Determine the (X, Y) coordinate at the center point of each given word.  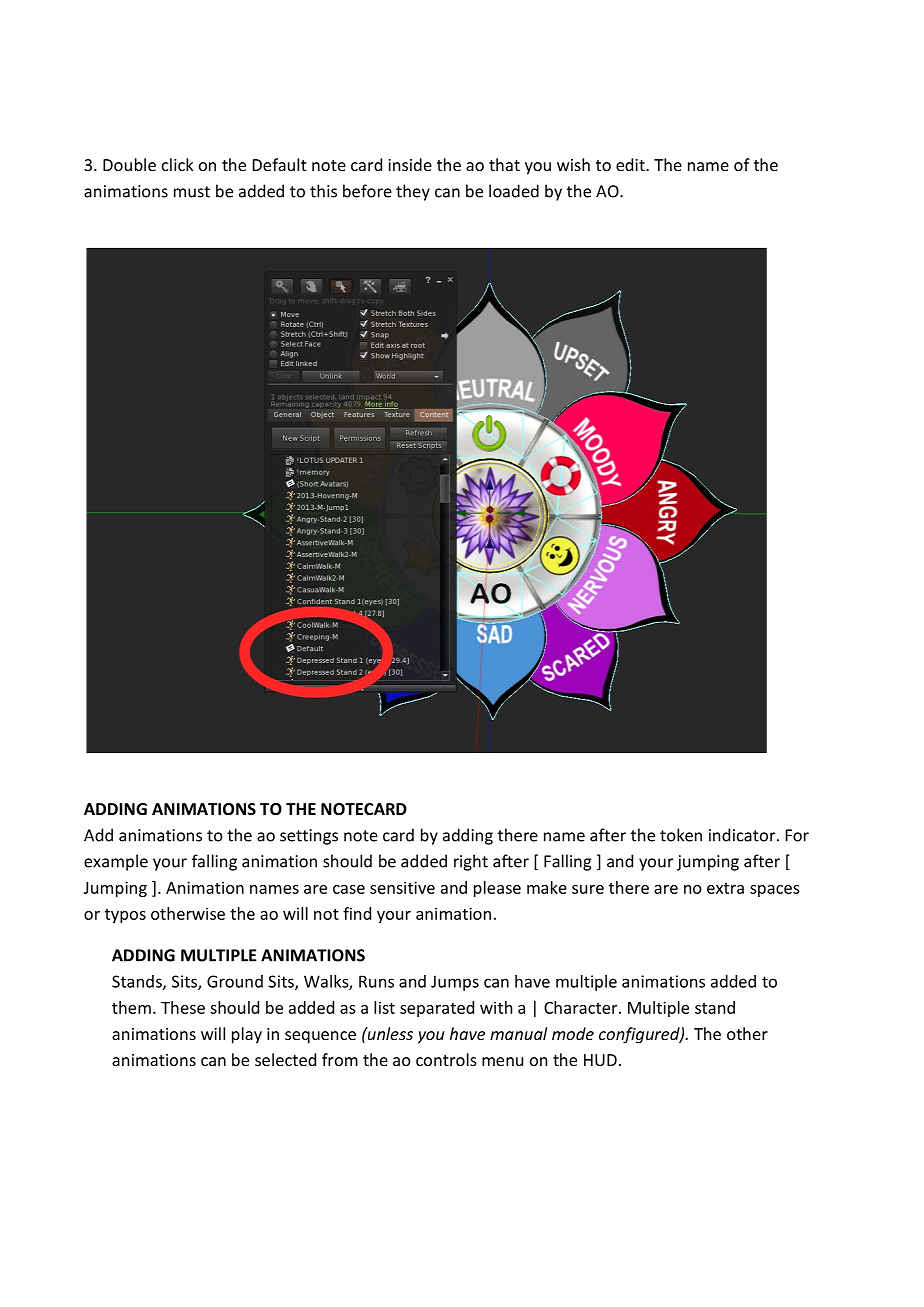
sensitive (402, 887)
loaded (514, 191)
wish (573, 164)
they (413, 192)
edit (631, 164)
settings (309, 837)
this (323, 191)
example (116, 862)
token (681, 835)
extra (725, 888)
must (192, 192)
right (471, 862)
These (183, 1007)
